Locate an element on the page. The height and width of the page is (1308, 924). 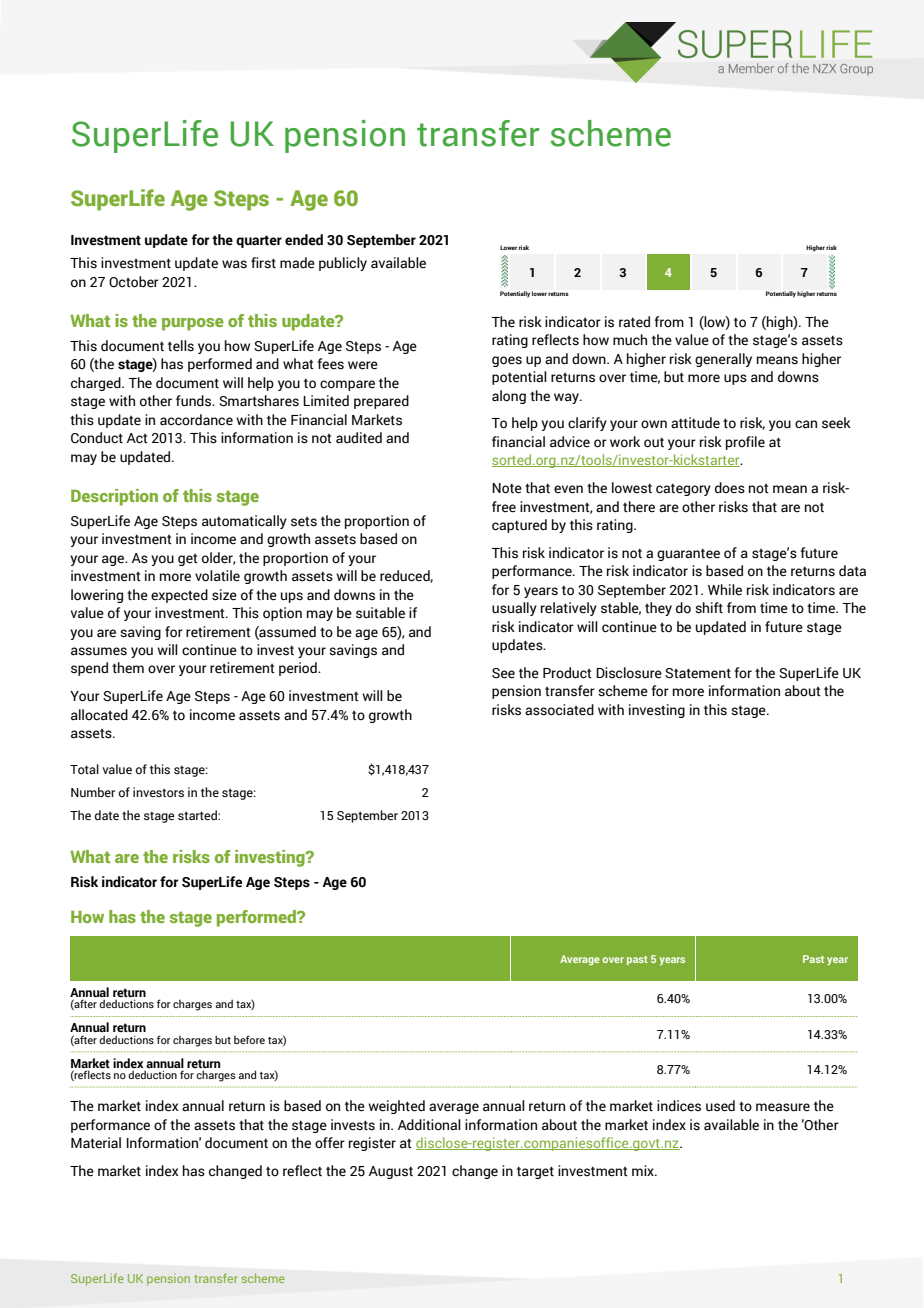
volatile is located at coordinates (217, 576).
